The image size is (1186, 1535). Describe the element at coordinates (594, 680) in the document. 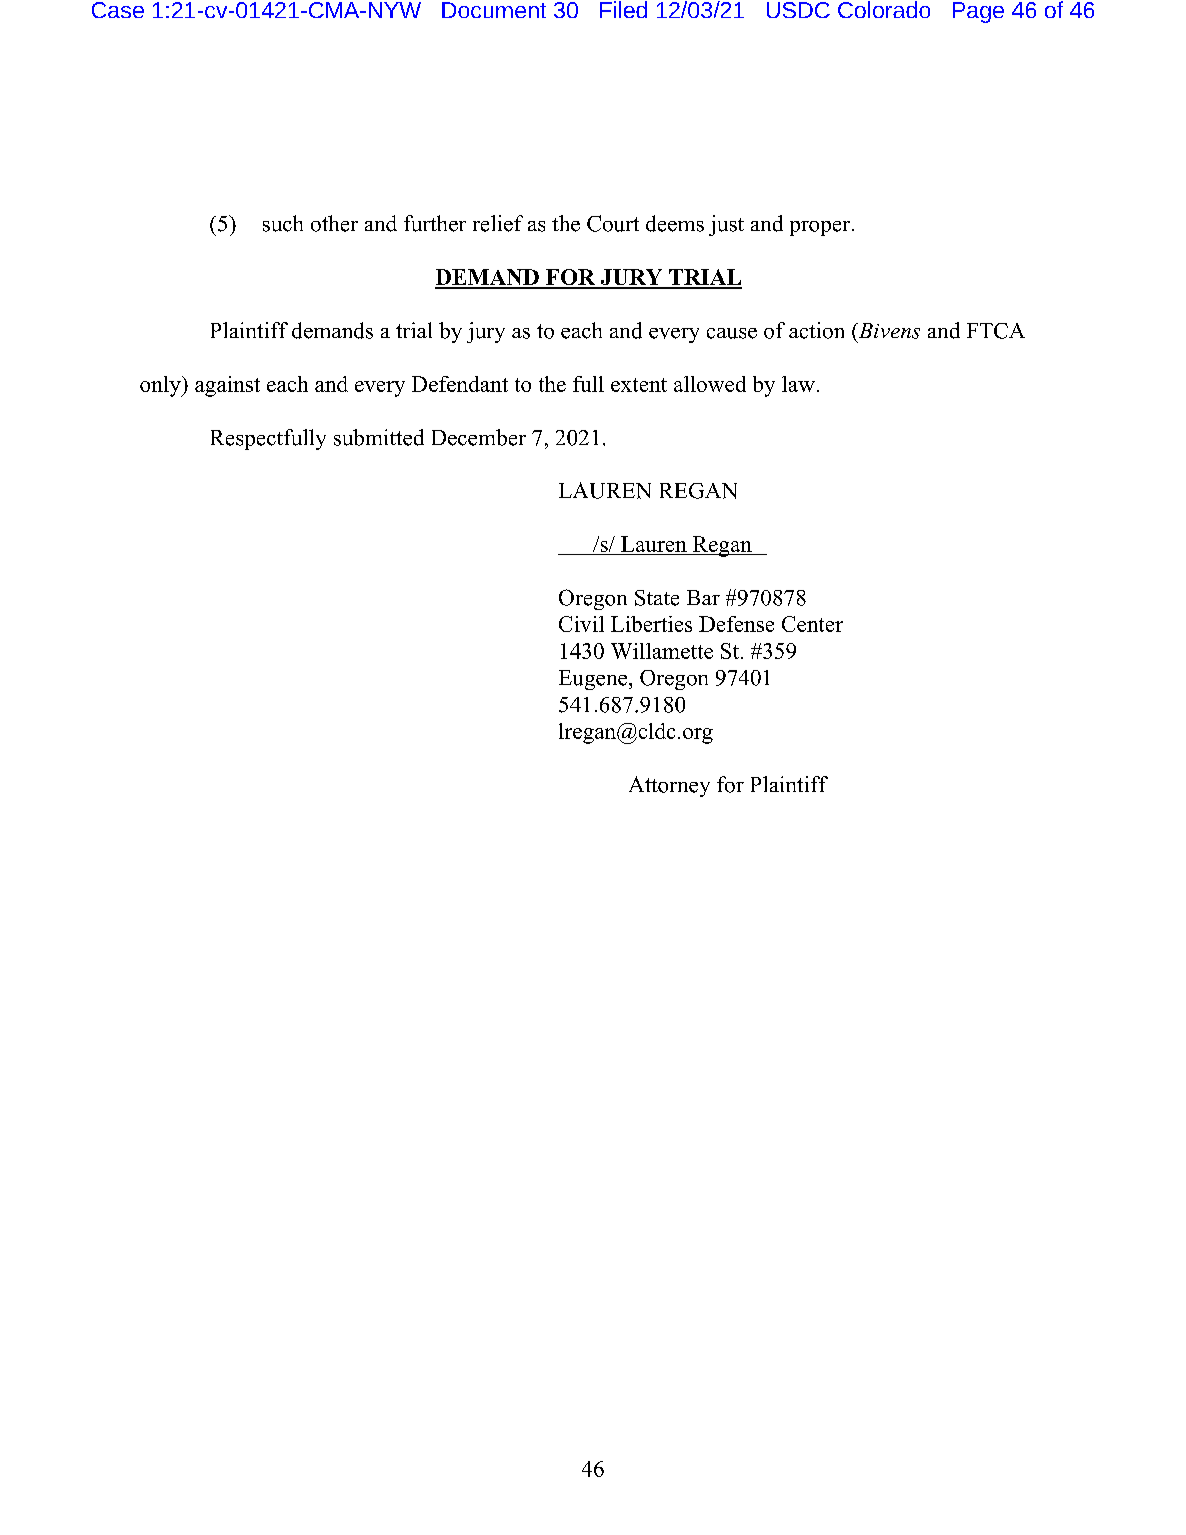

I see `Eugene` at that location.
